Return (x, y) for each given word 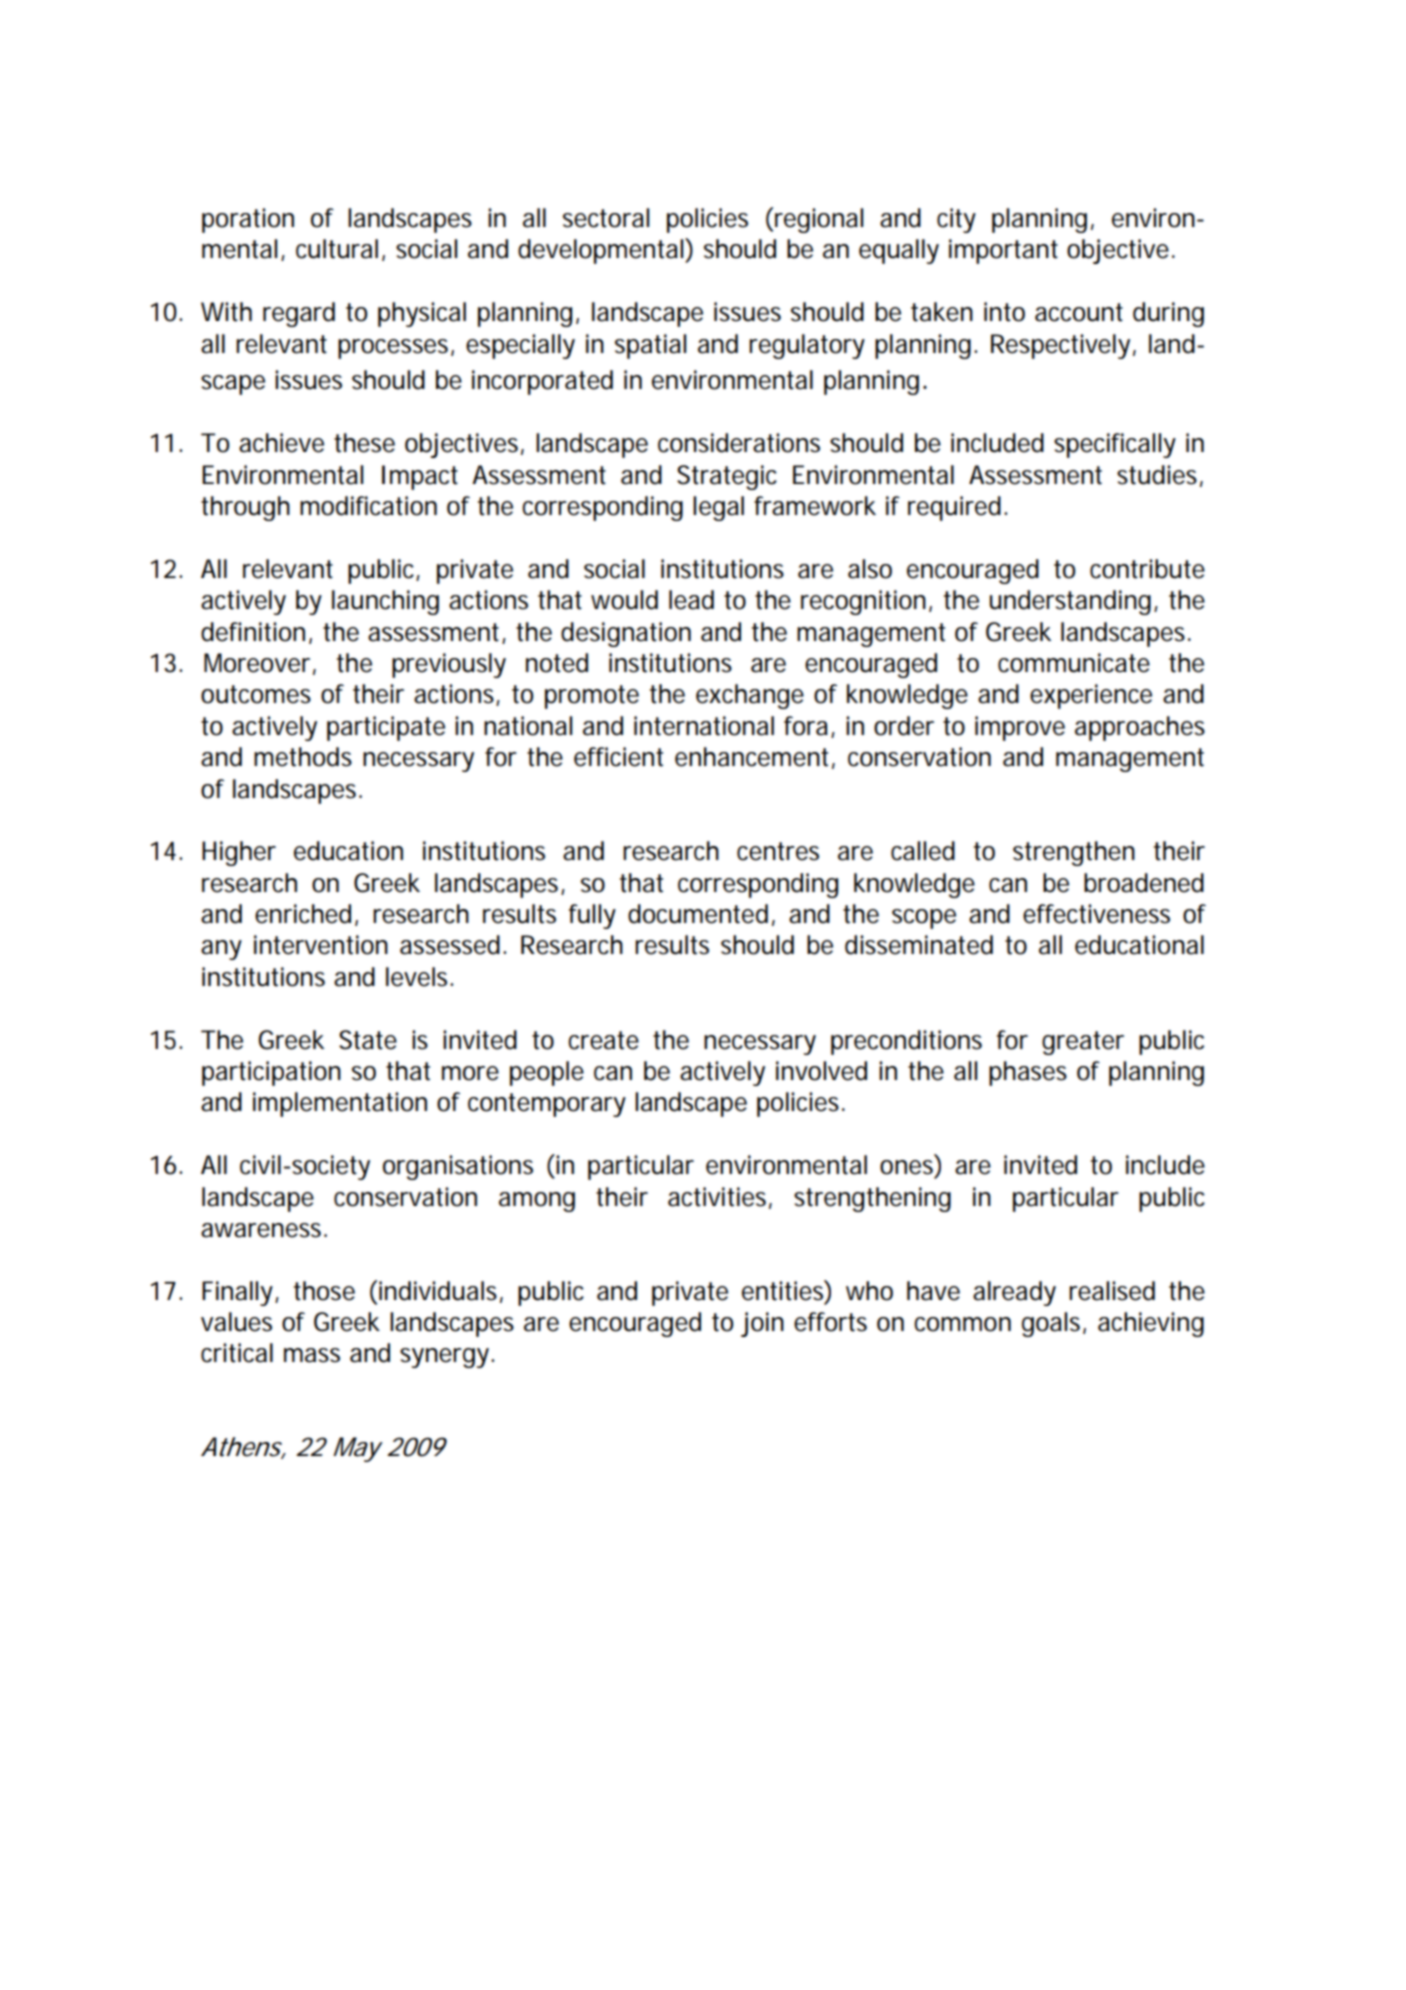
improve (1020, 728)
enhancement (755, 758)
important (1003, 251)
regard (299, 314)
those (324, 1291)
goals (1054, 1324)
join (762, 1324)
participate (386, 728)
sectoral (606, 218)
